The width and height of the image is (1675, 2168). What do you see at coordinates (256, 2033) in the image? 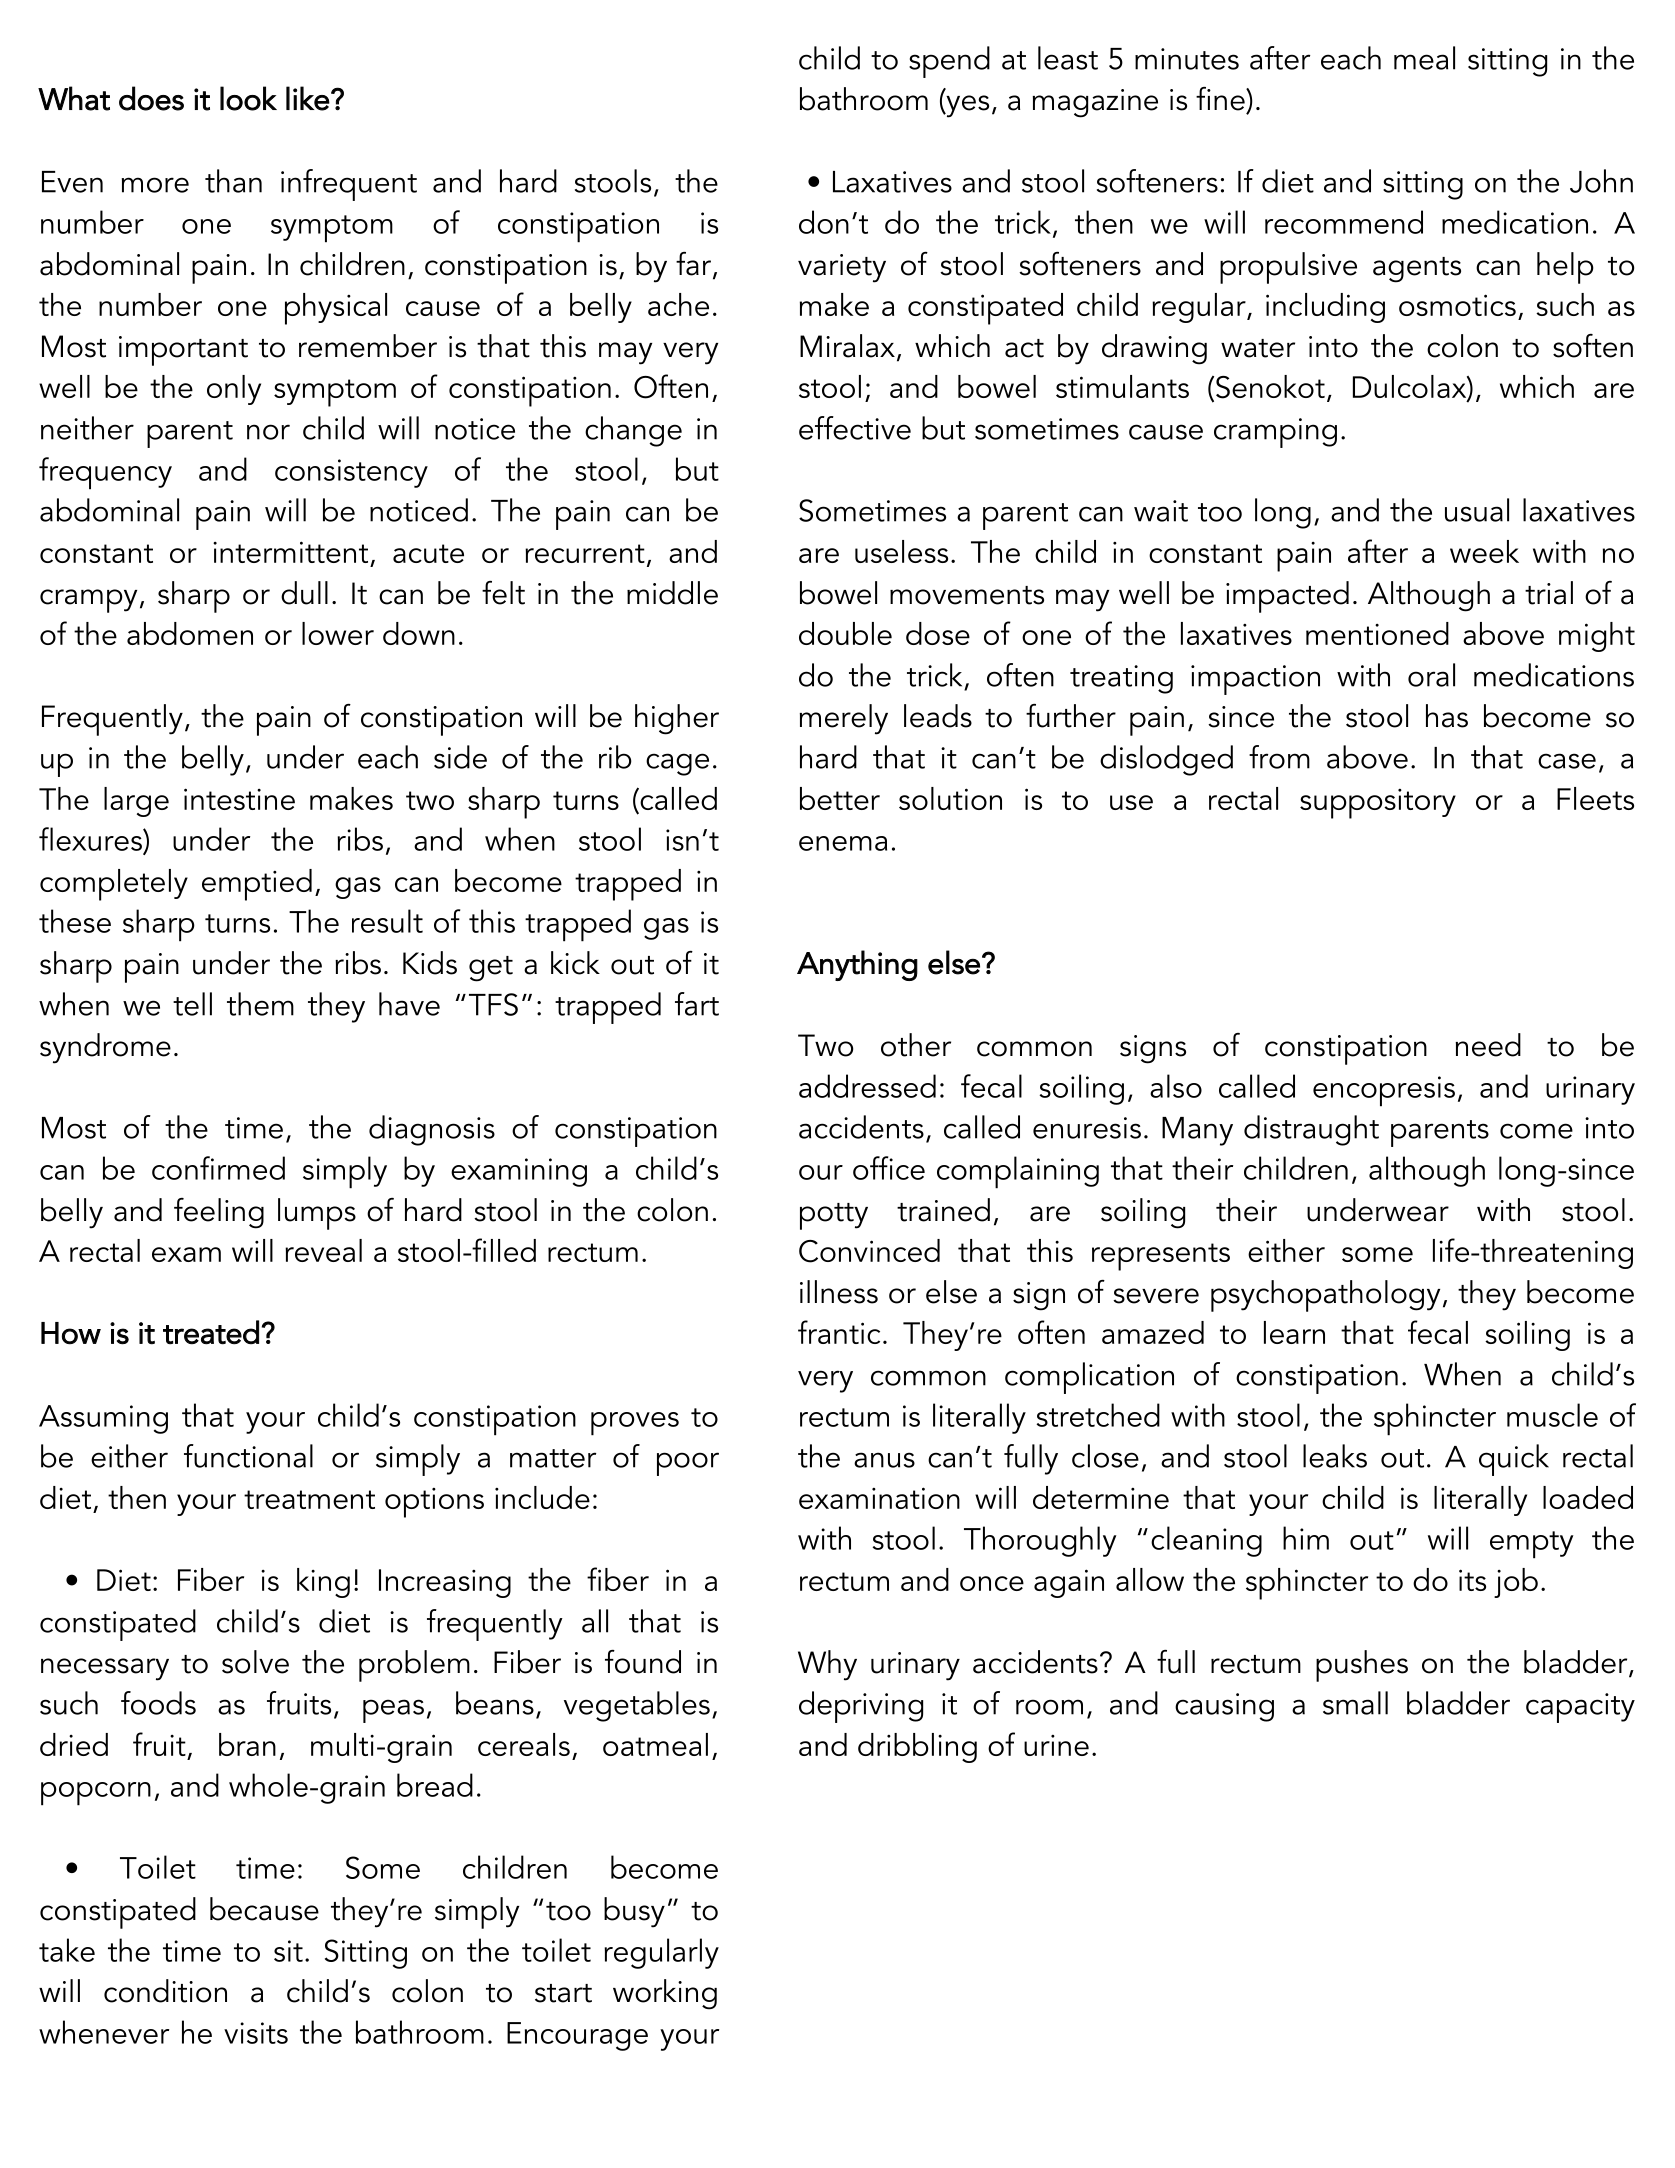
I see `visits` at bounding box center [256, 2033].
